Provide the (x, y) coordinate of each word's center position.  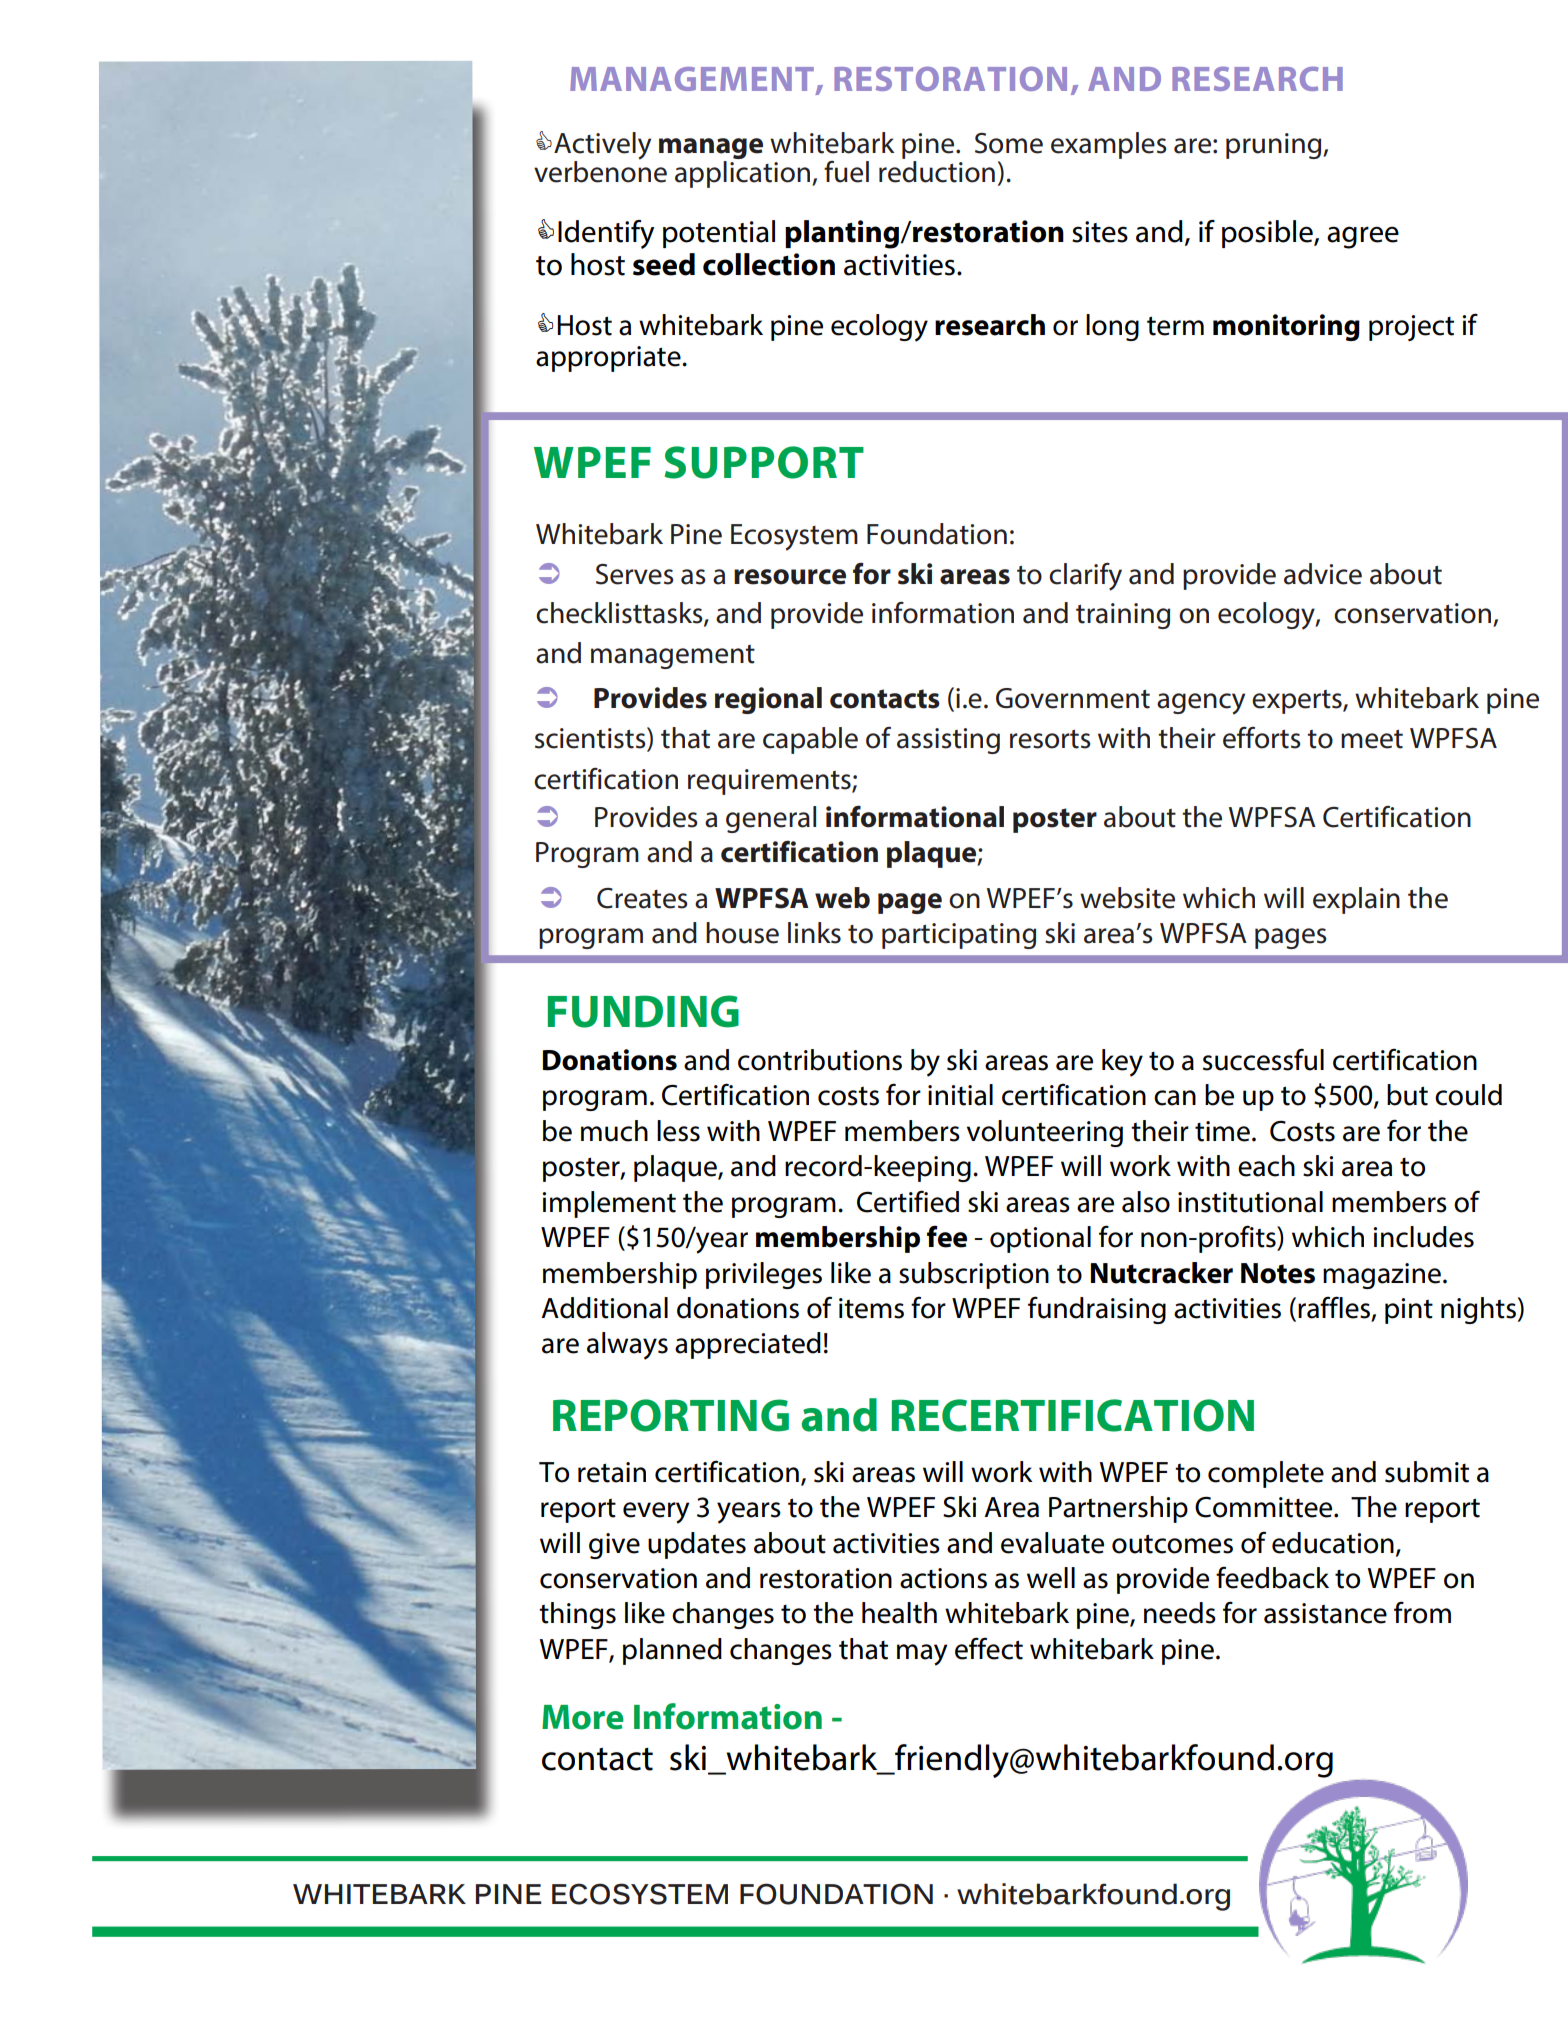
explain (1356, 900)
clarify (1085, 577)
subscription (974, 1275)
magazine (1382, 1276)
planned (672, 1651)
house (742, 933)
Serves (634, 574)
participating (959, 936)
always (627, 1346)
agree (1363, 237)
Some (1009, 143)
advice (1323, 574)
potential (719, 234)
